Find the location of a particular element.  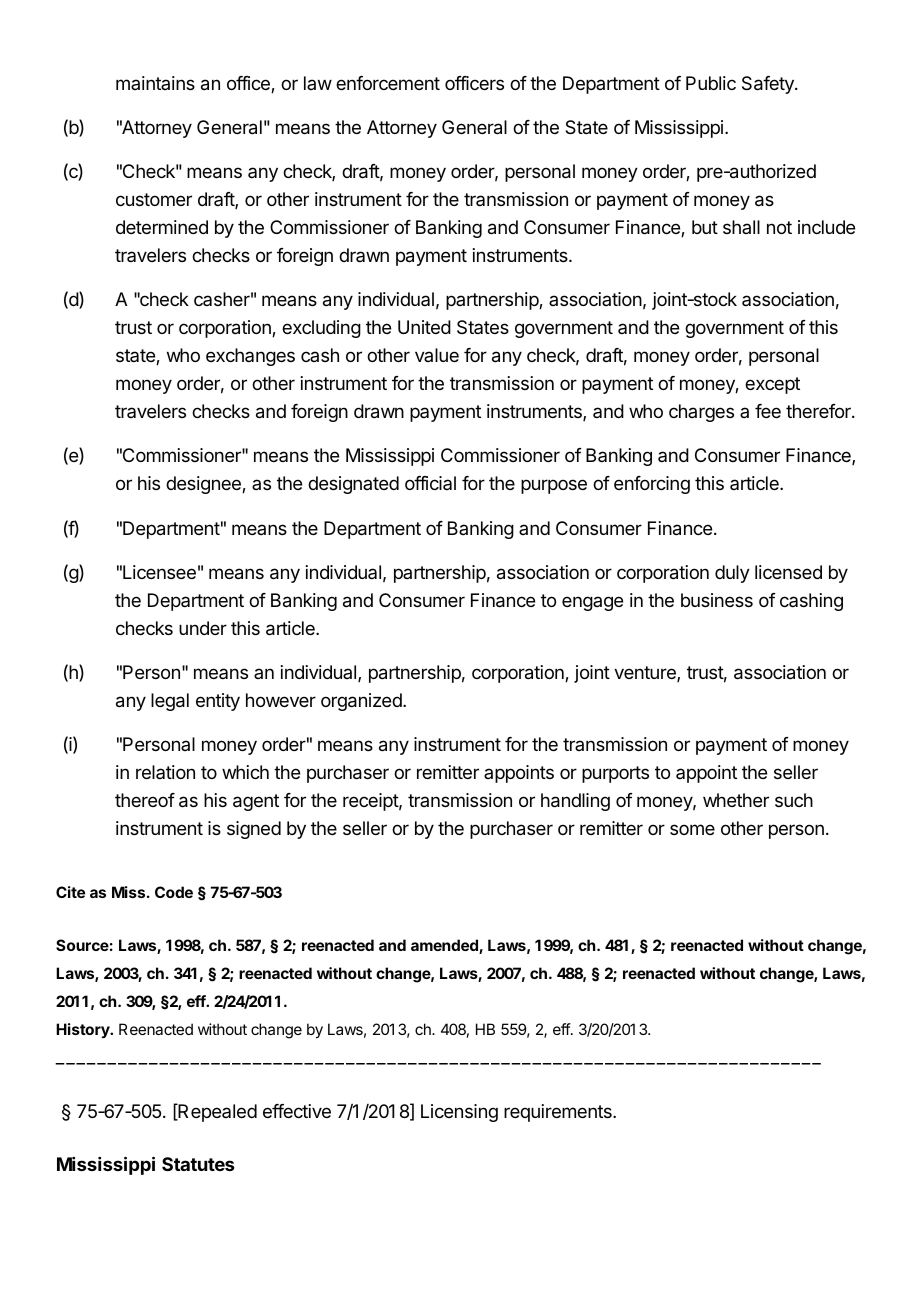

Licensing is located at coordinates (459, 1113).
